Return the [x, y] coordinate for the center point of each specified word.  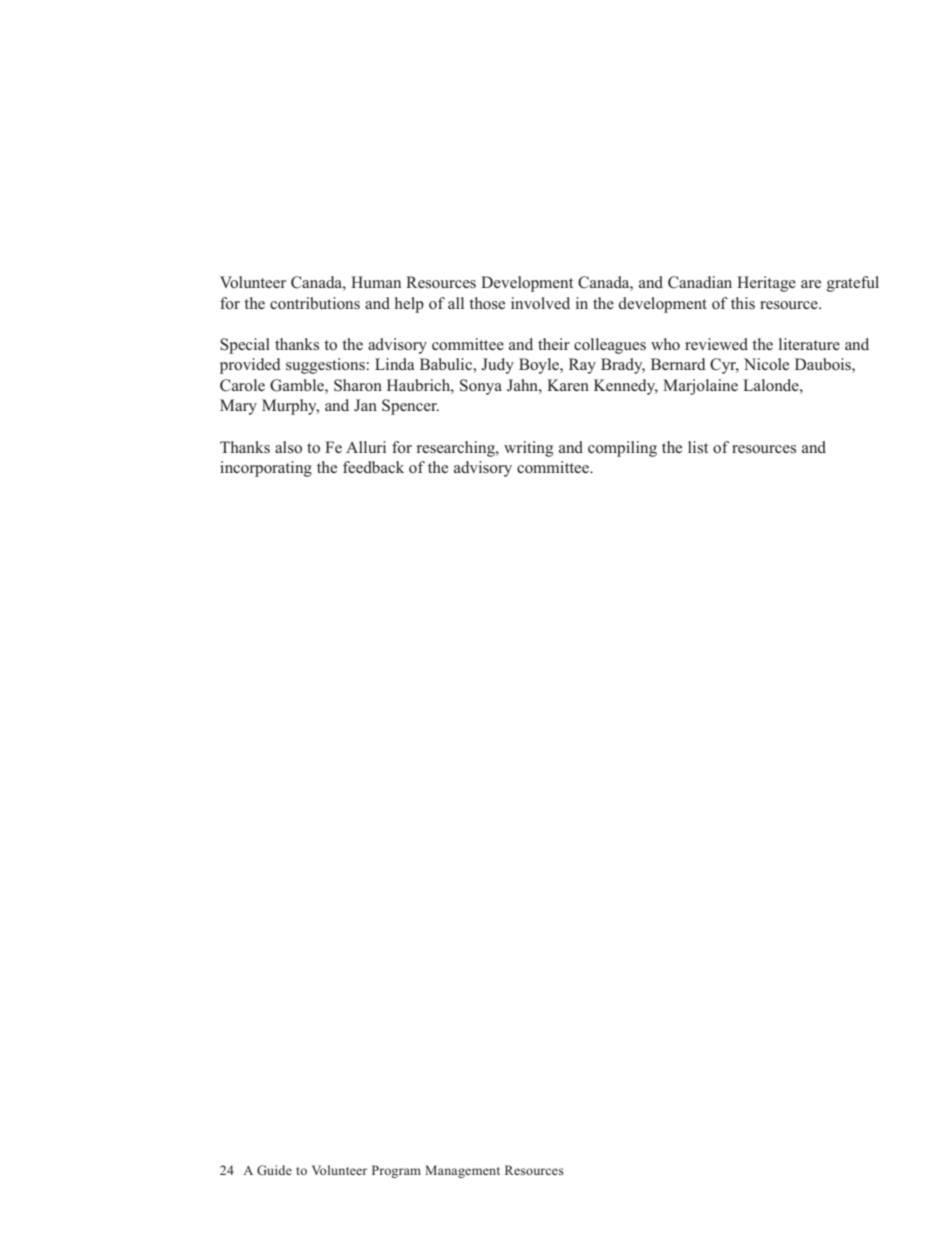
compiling [622, 449]
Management [462, 1171]
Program [396, 1171]
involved [540, 303]
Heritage [766, 284]
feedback [373, 467]
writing [528, 449]
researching [457, 449]
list [698, 447]
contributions [315, 303]
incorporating [266, 469]
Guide [274, 1170]
